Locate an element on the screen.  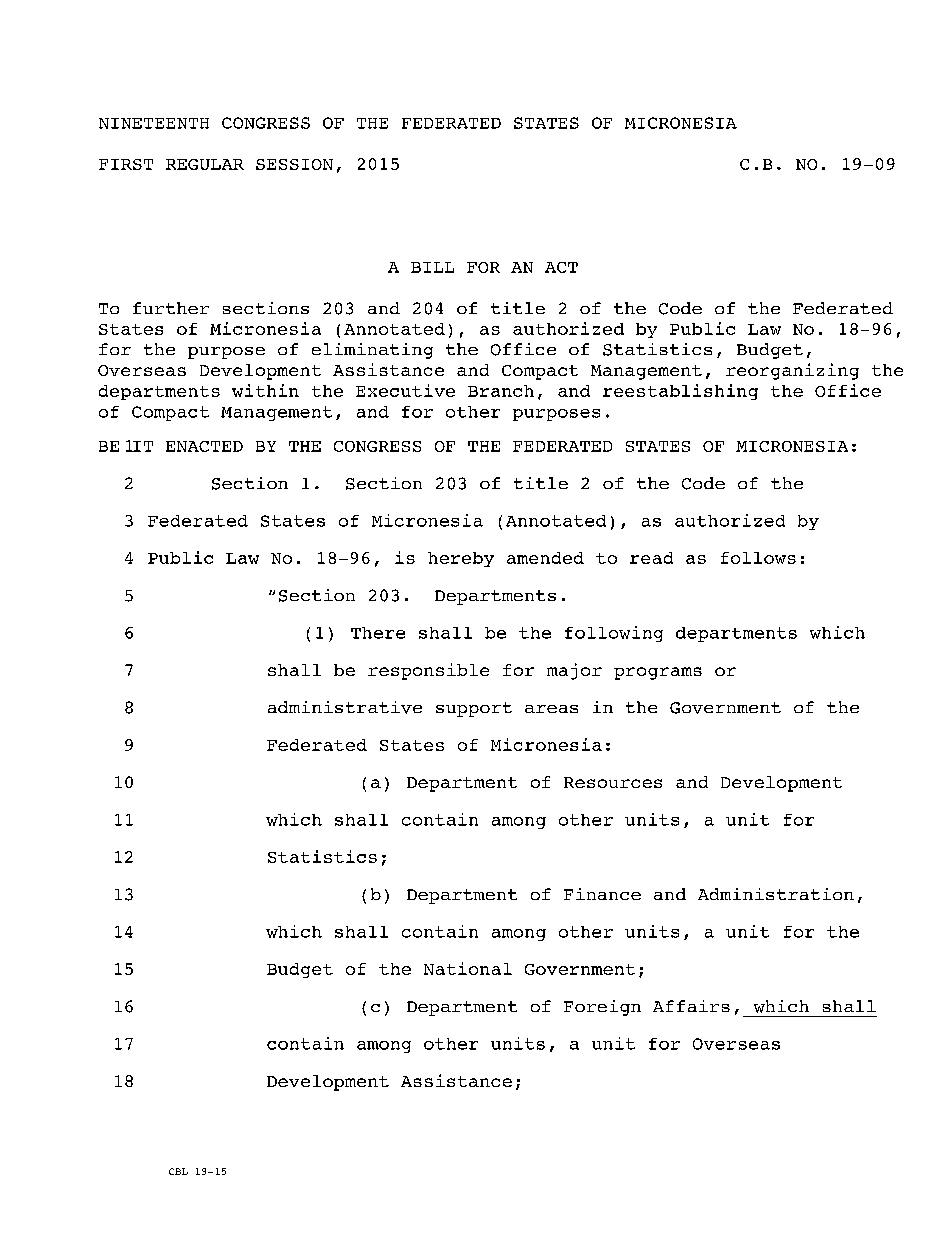
CBL is located at coordinates (178, 1171).
